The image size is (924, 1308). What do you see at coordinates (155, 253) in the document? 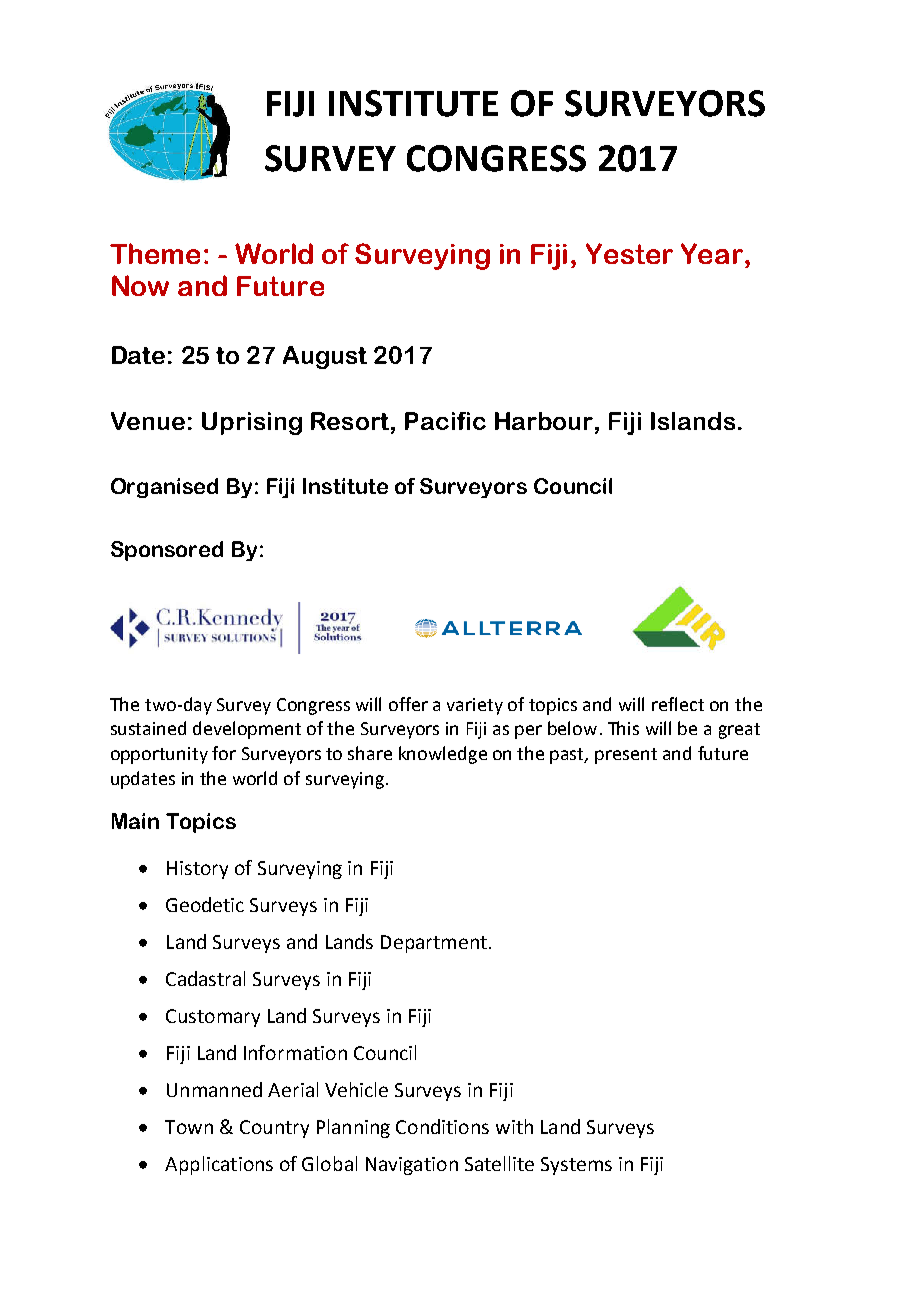
I see `Theme` at bounding box center [155, 253].
